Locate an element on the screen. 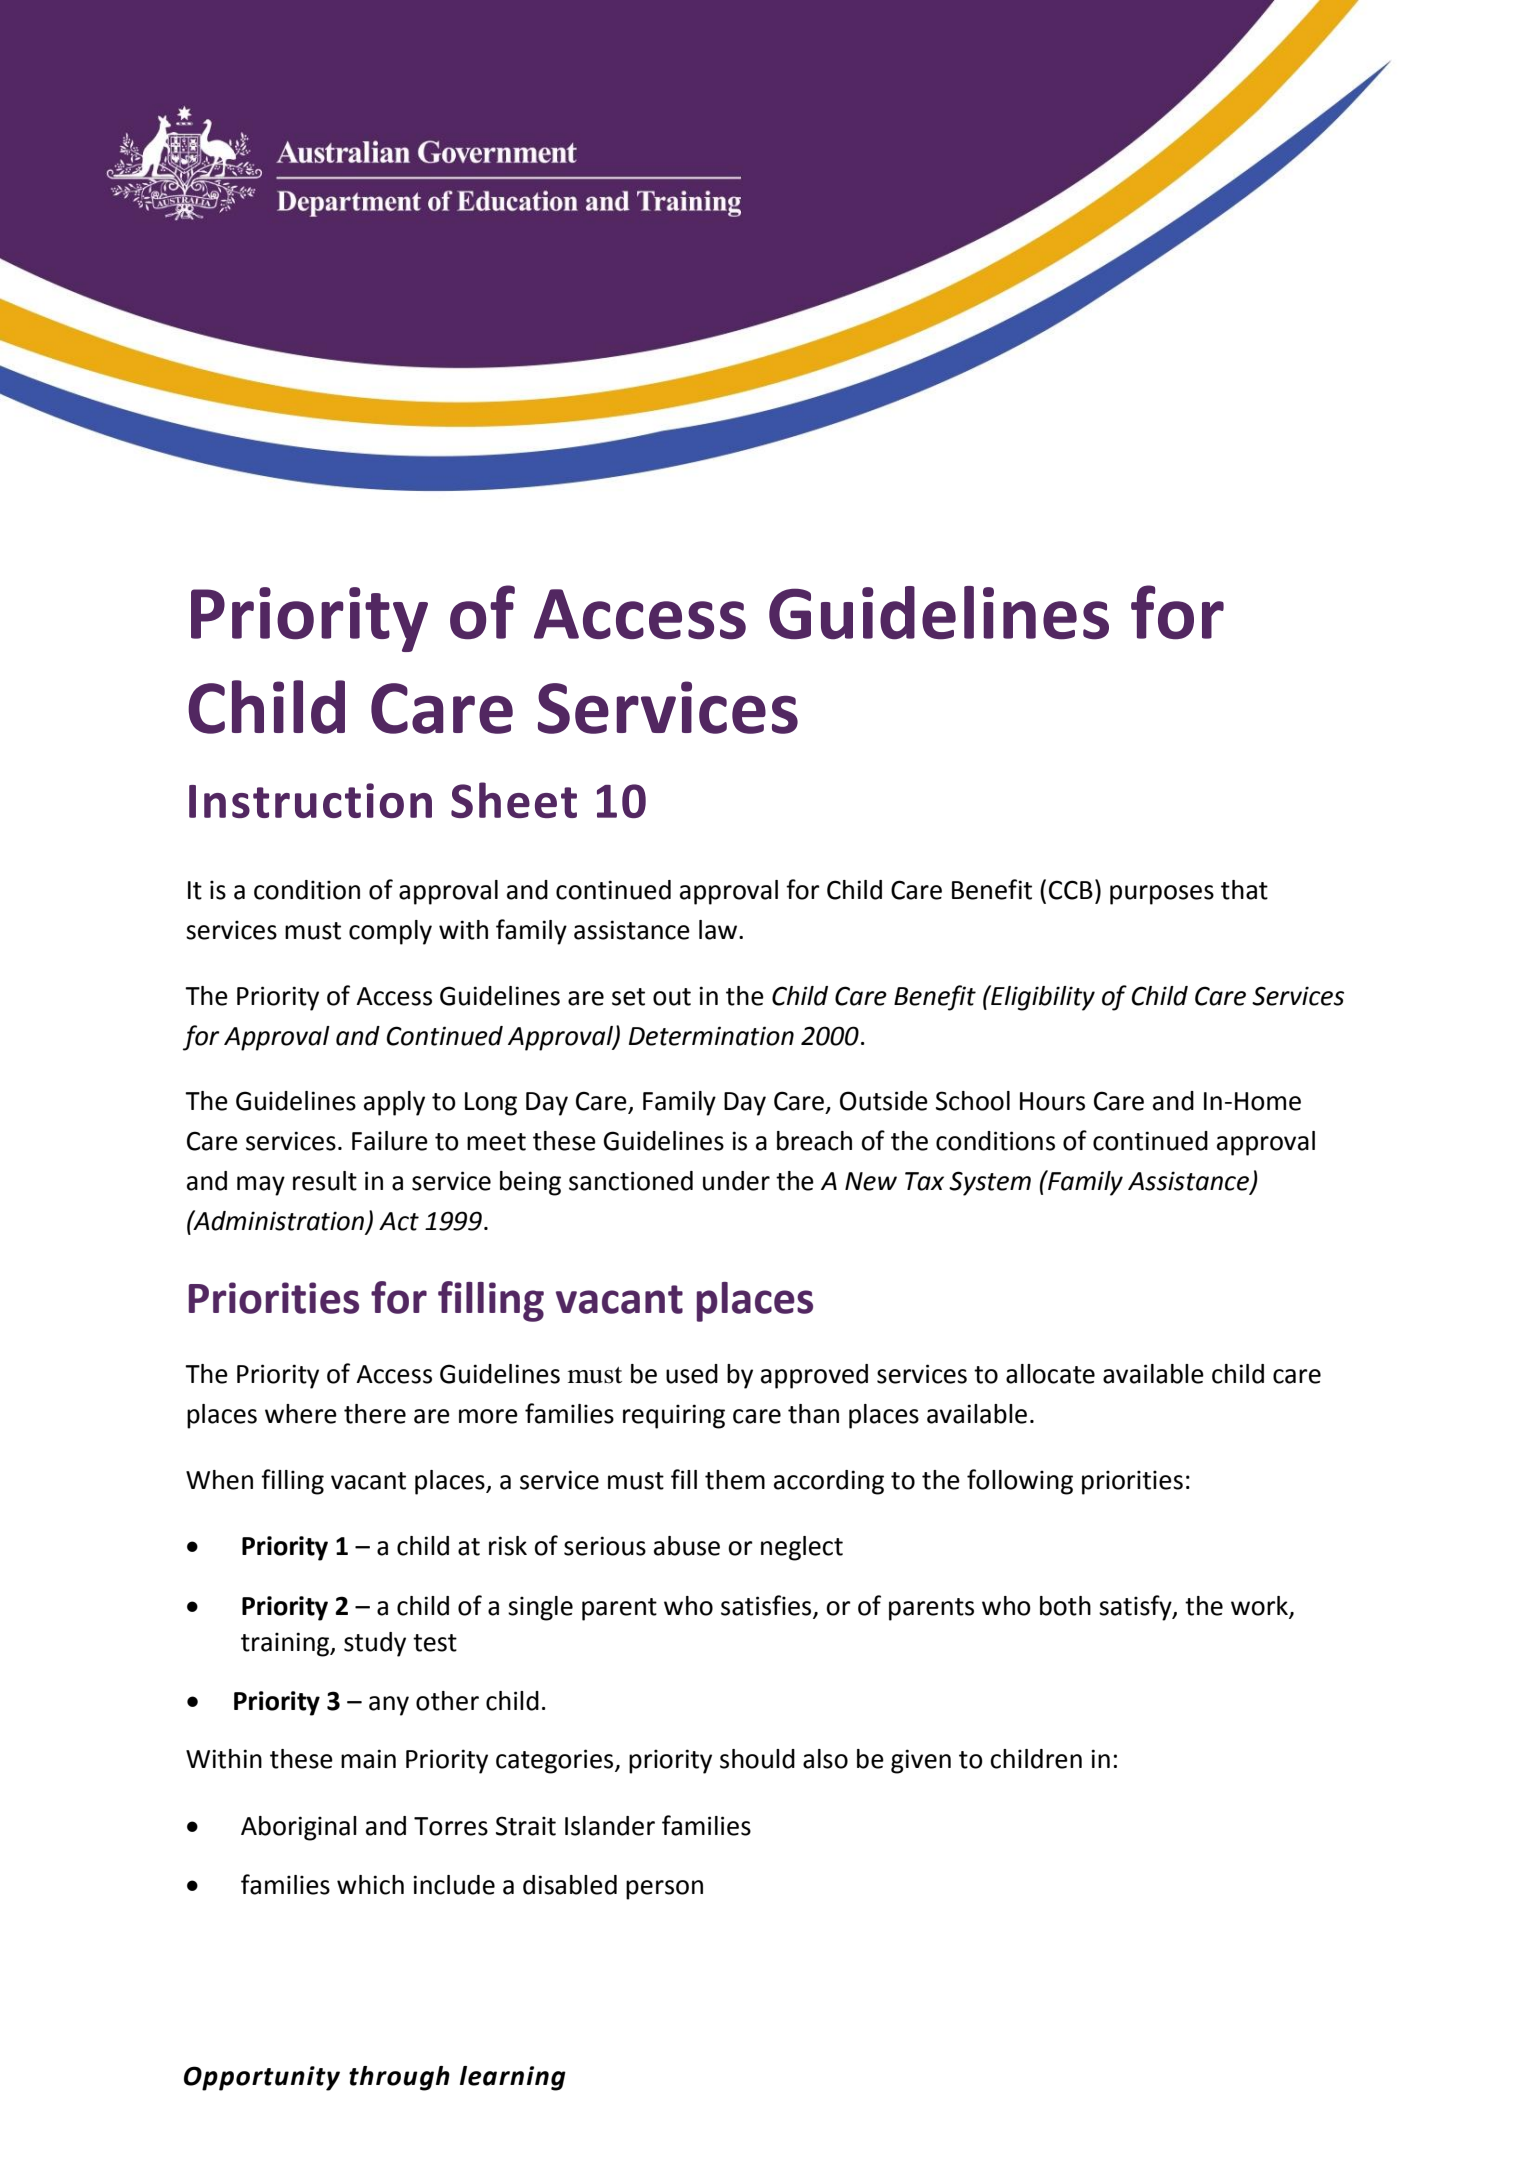  learning is located at coordinates (513, 2078).
